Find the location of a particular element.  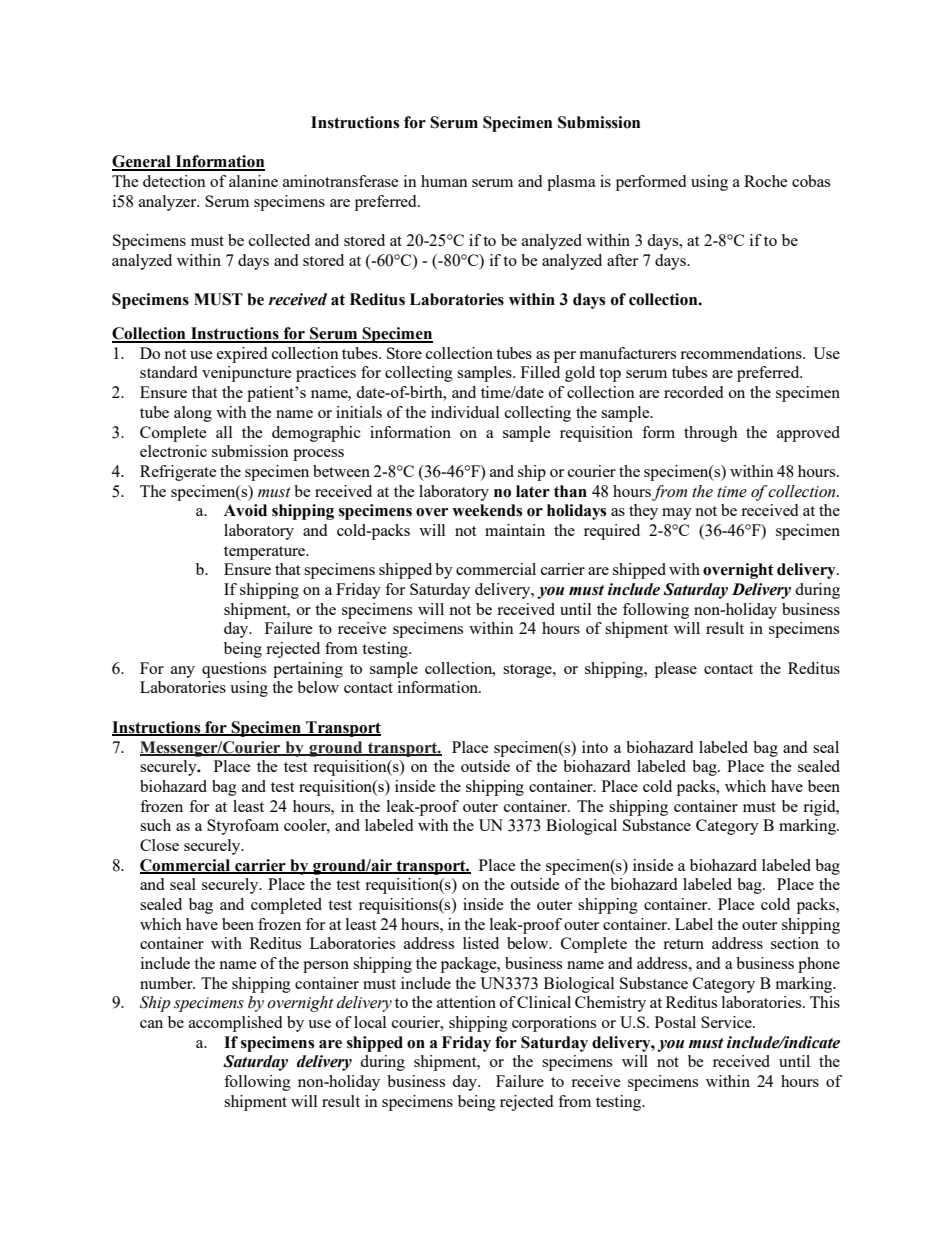

rigid is located at coordinates (820, 808).
